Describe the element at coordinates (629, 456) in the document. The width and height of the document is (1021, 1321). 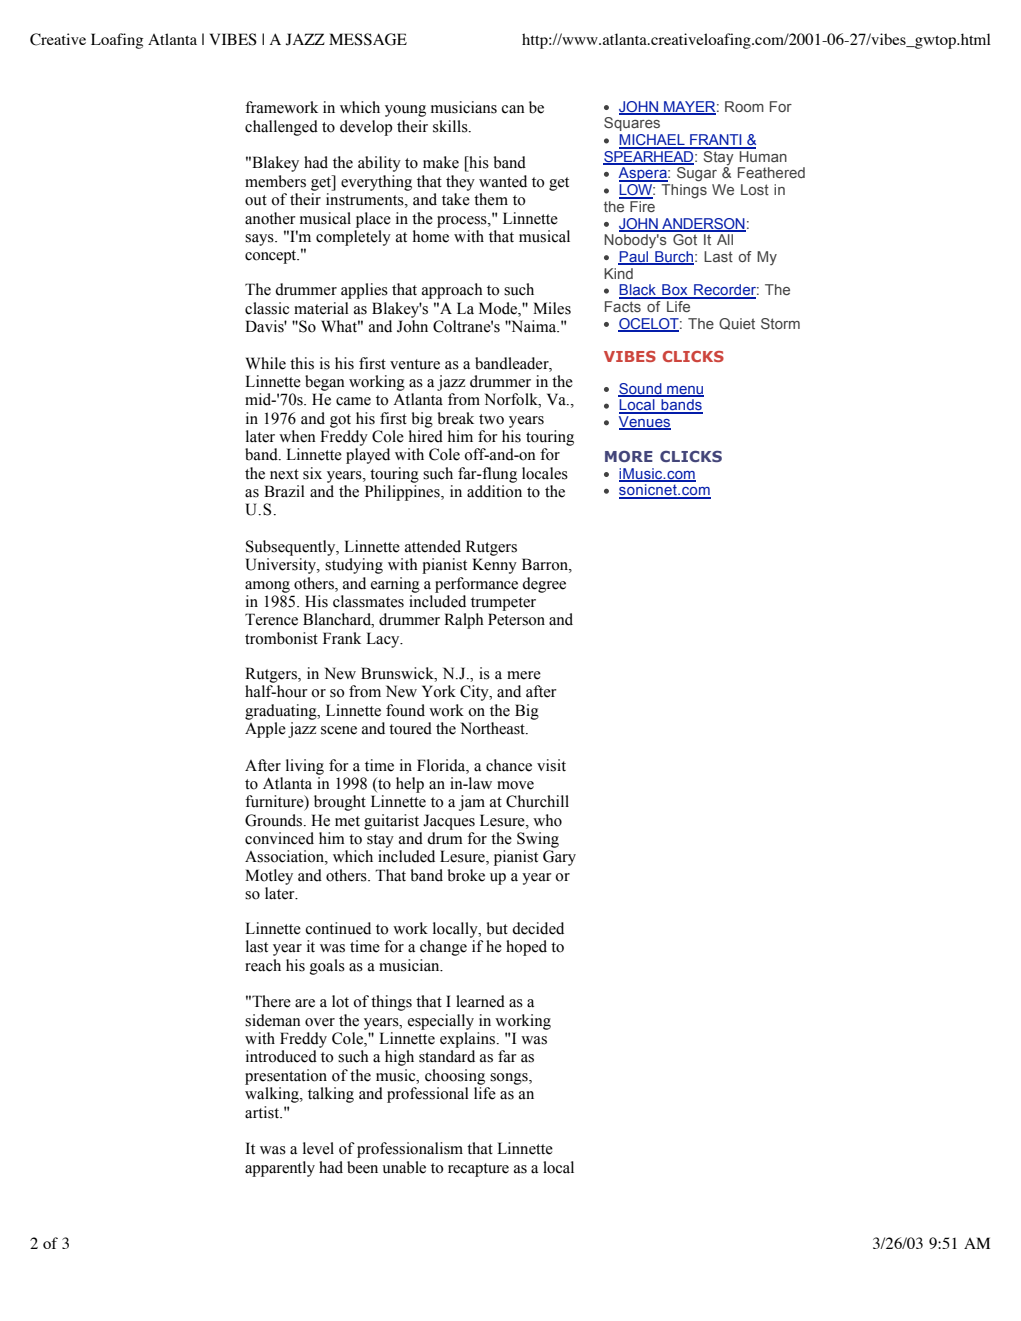
I see `MORE` at that location.
